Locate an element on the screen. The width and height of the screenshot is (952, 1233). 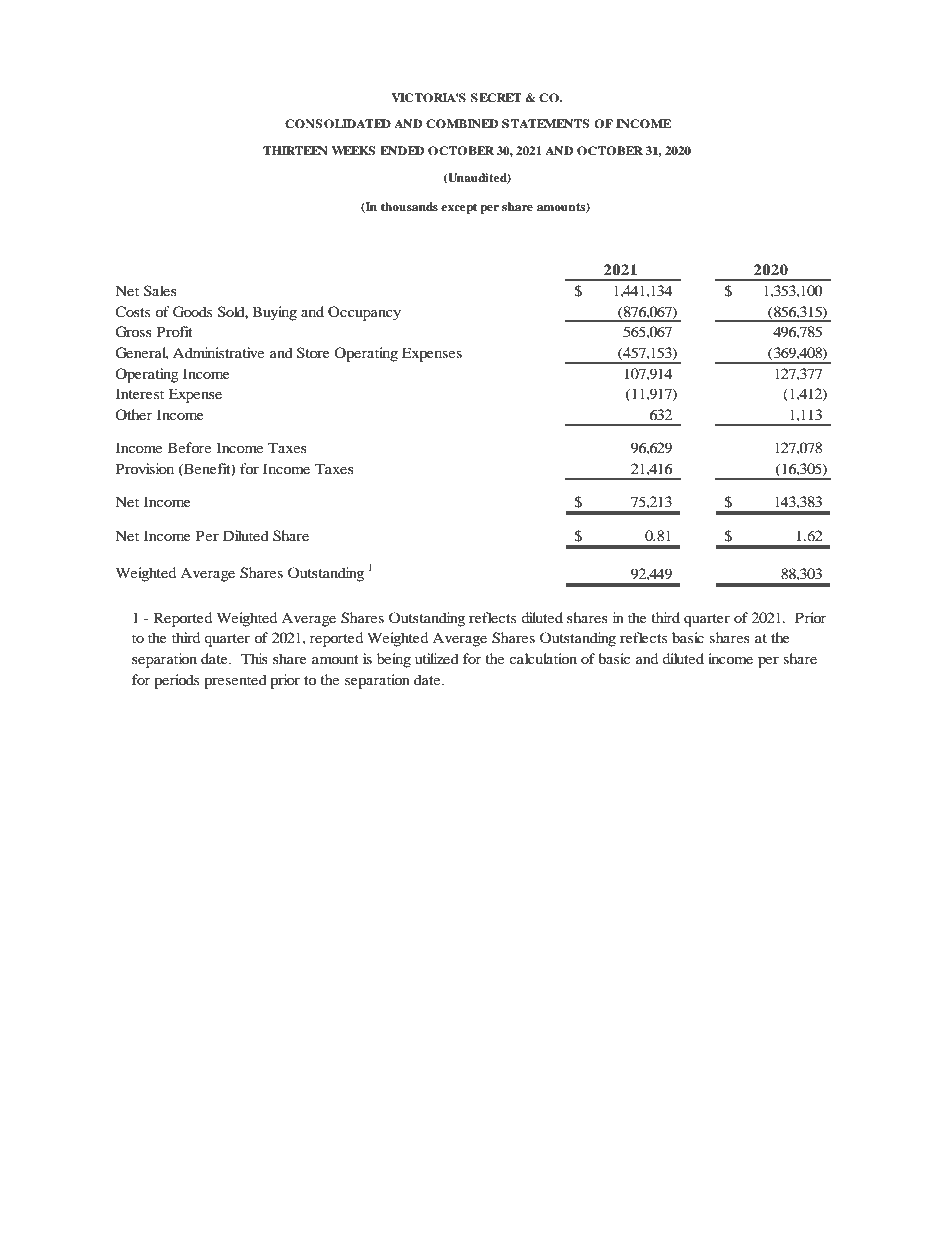
COMBINED is located at coordinates (462, 124).
